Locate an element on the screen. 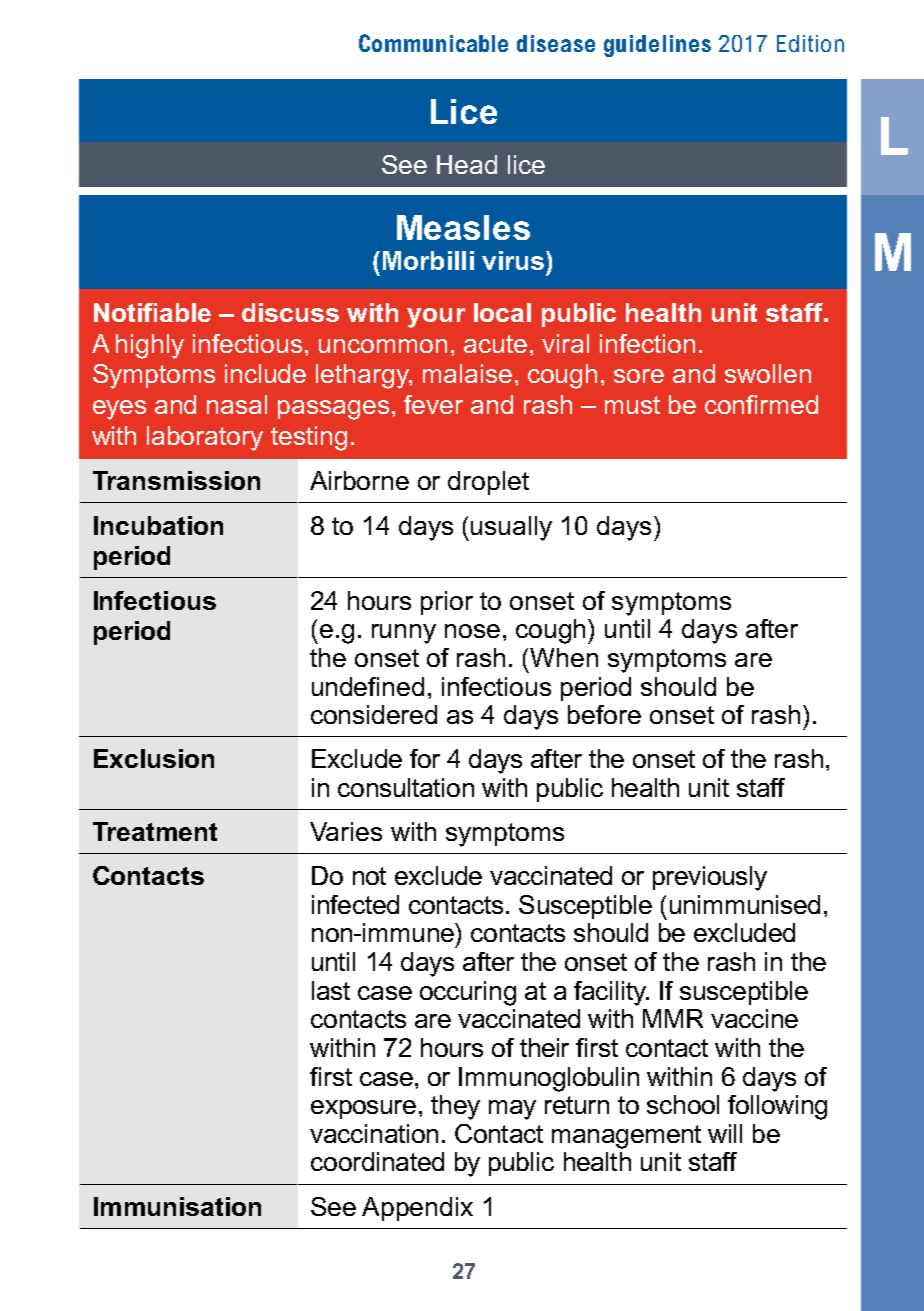 The width and height of the screenshot is (924, 1311). Appendix is located at coordinates (417, 1209).
